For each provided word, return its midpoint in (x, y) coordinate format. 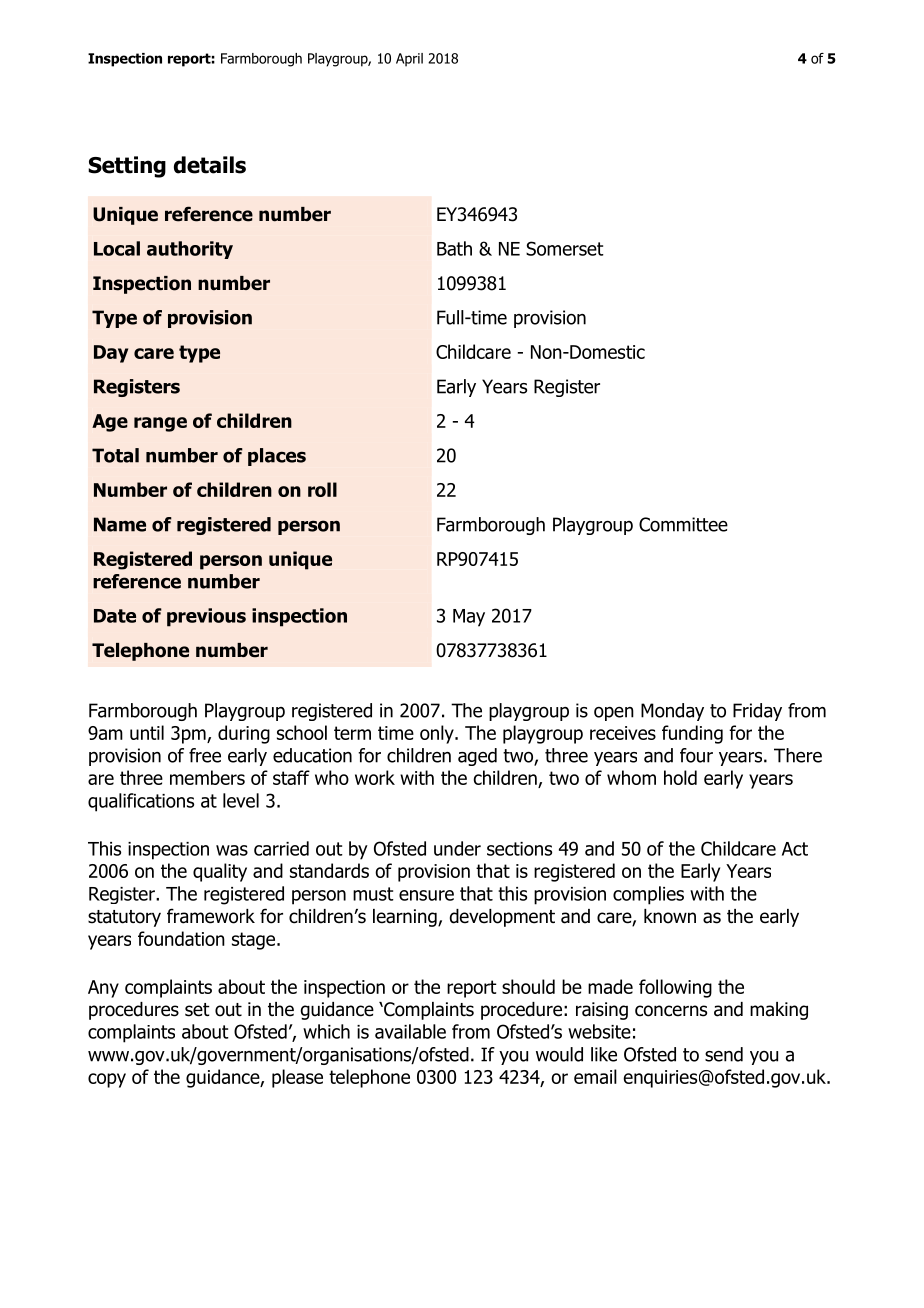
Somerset (565, 248)
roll (322, 489)
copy (107, 1080)
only (438, 734)
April (409, 60)
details (210, 165)
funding (692, 734)
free (205, 755)
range (160, 424)
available (410, 1031)
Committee (683, 524)
